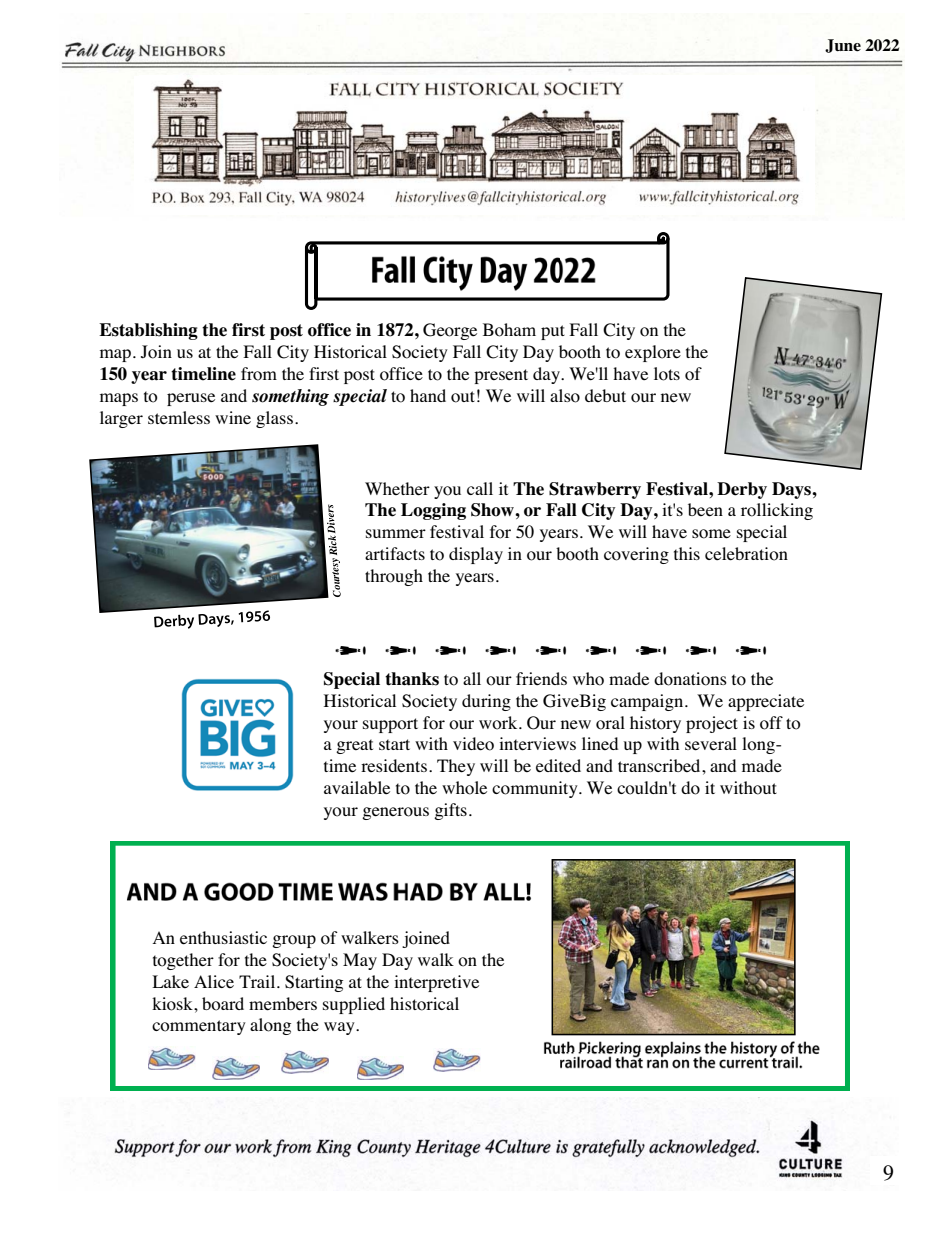 This screenshot has height=1233, width=952. Describe the element at coordinates (711, 744) in the screenshot. I see `several` at that location.
